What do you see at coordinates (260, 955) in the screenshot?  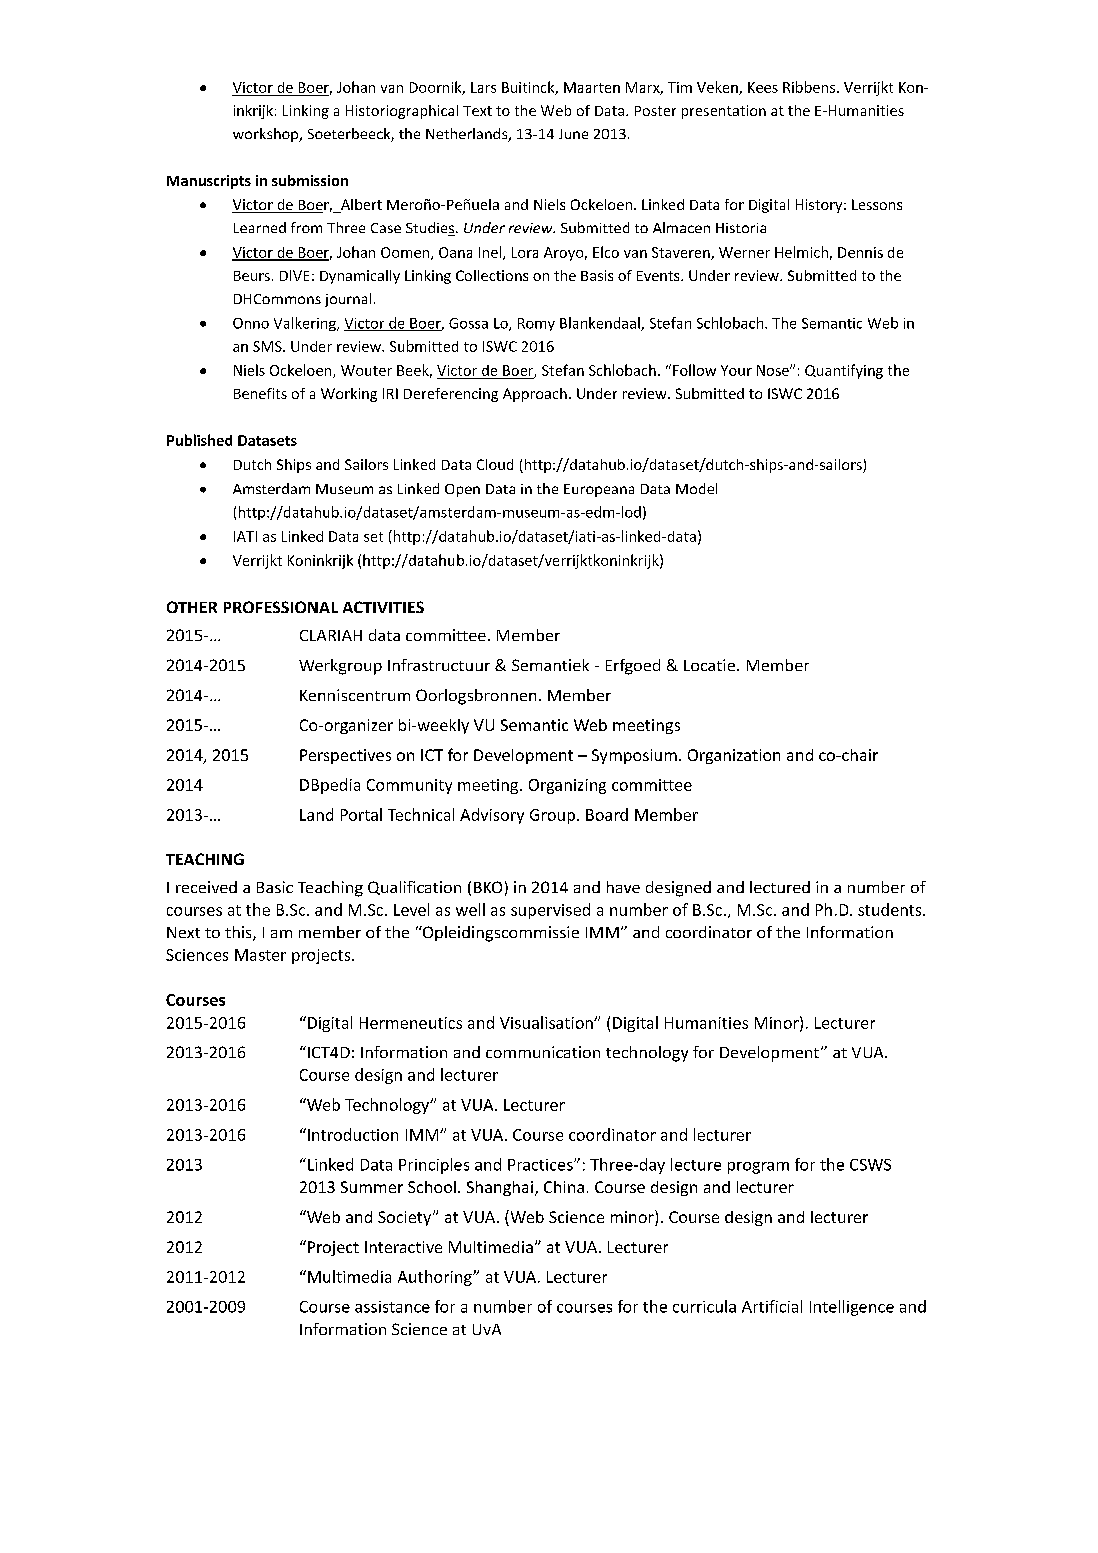 I see `Master` at bounding box center [260, 955].
